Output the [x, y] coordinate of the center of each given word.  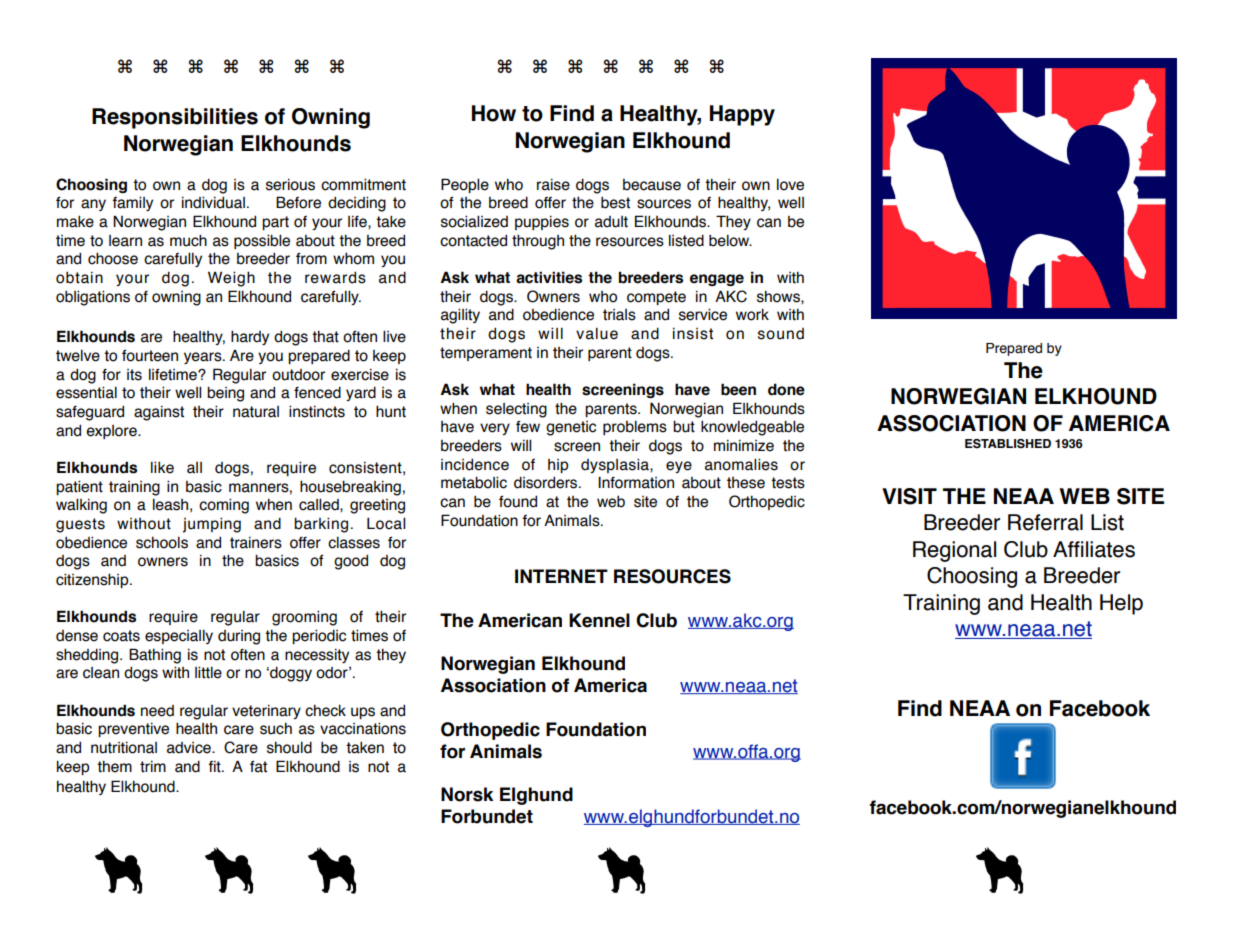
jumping [212, 525]
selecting [516, 410]
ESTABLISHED [1008, 443]
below [730, 241]
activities [549, 277]
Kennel [599, 620]
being [225, 394]
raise [553, 184]
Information [636, 482]
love [790, 185]
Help [1121, 604]
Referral [1045, 522]
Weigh [231, 279]
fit [215, 767]
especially [179, 637]
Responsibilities [175, 118]
